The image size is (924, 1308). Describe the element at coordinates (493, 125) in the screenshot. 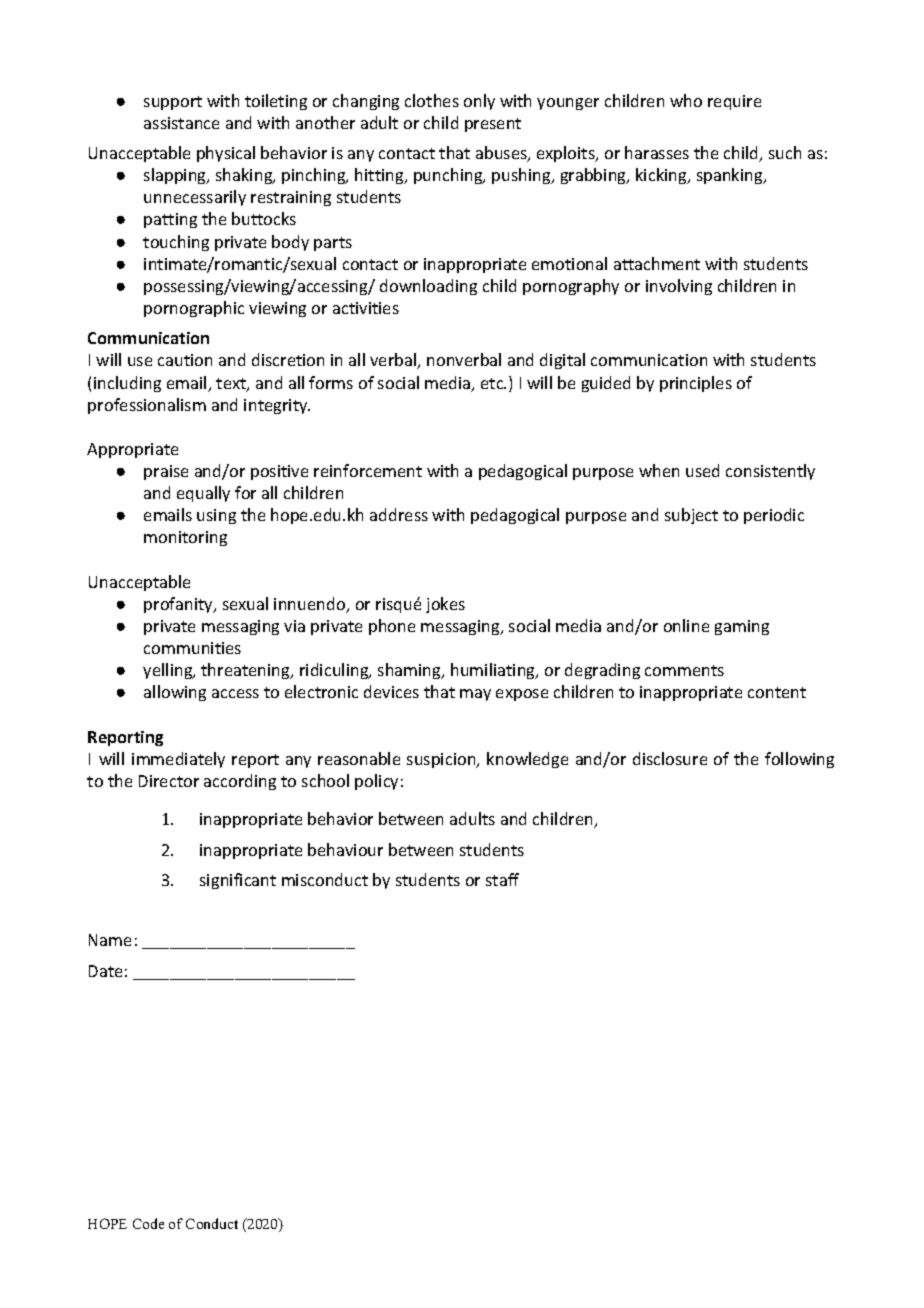

I see `present` at that location.
